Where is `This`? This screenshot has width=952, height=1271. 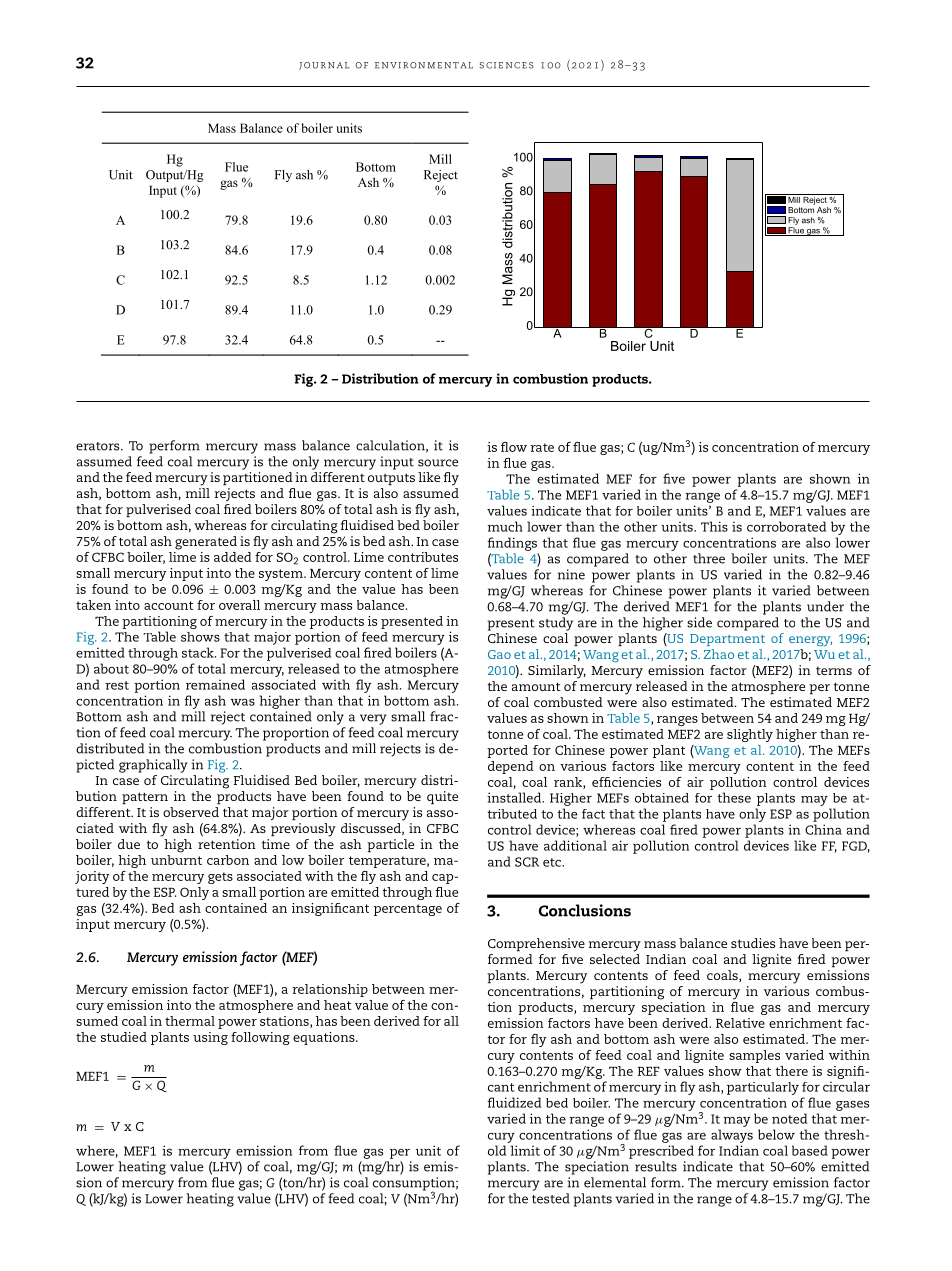
This is located at coordinates (714, 526).
